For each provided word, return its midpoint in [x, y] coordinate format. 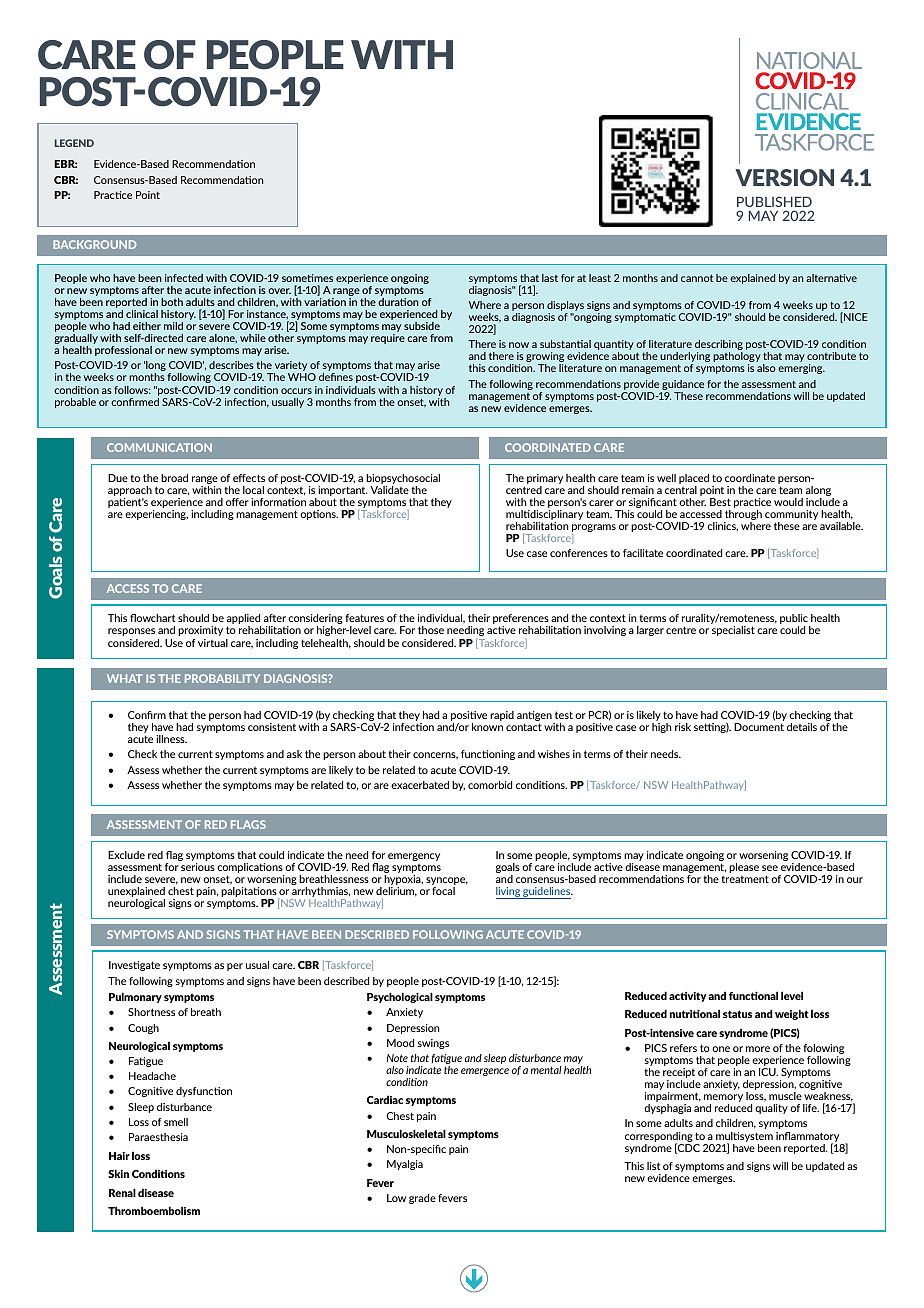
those [431, 630]
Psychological [400, 997]
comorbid [490, 785]
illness [171, 739]
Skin [118, 1173]
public [795, 620]
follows [132, 390]
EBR [65, 164]
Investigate [134, 966]
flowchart [152, 618]
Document [759, 727]
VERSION [784, 177]
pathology [737, 358]
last [550, 278]
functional [753, 995]
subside [422, 326]
